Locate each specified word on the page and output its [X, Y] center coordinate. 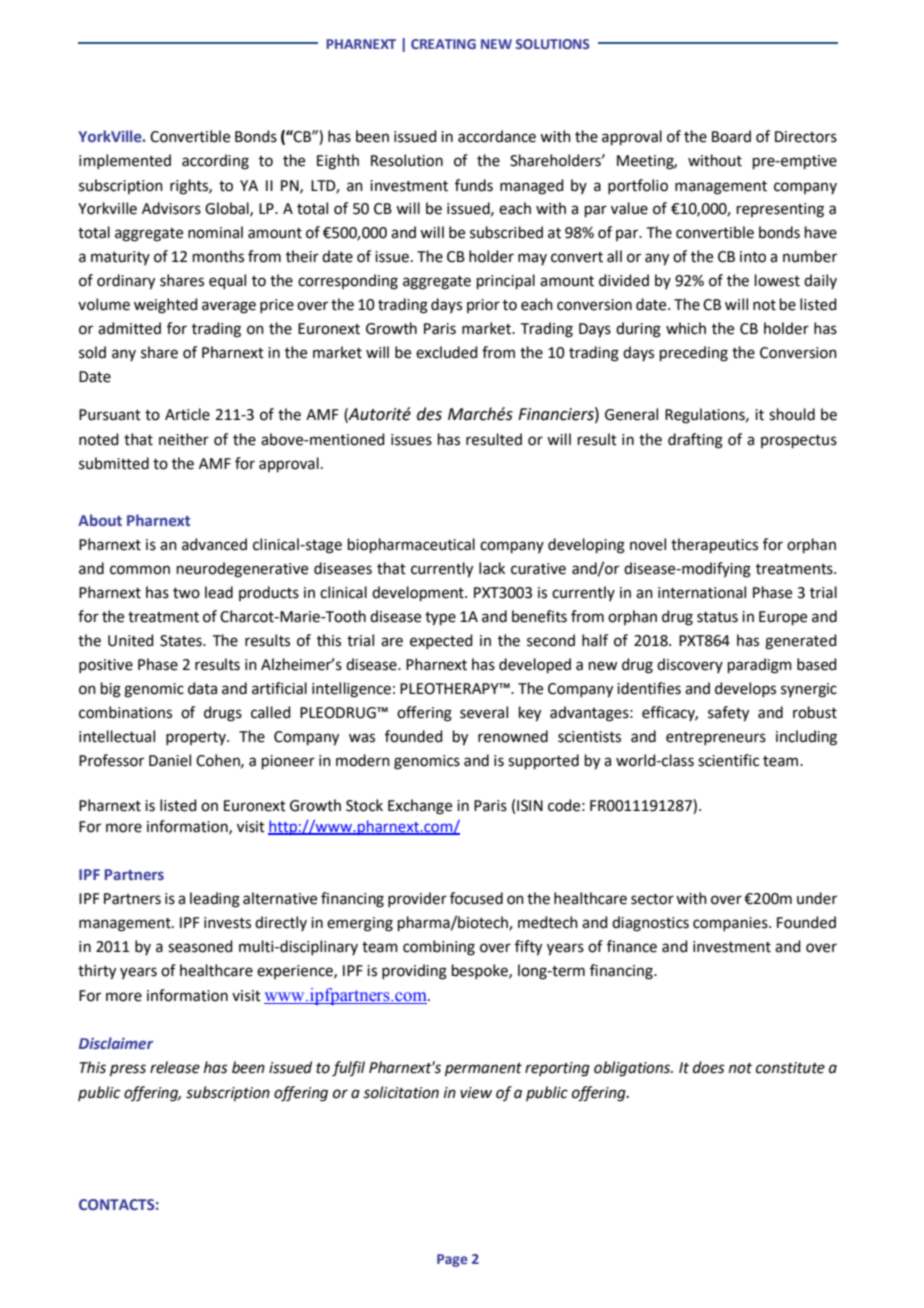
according [215, 162]
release [175, 1067]
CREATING [443, 44]
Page [452, 1260]
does [709, 1067]
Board [731, 136]
